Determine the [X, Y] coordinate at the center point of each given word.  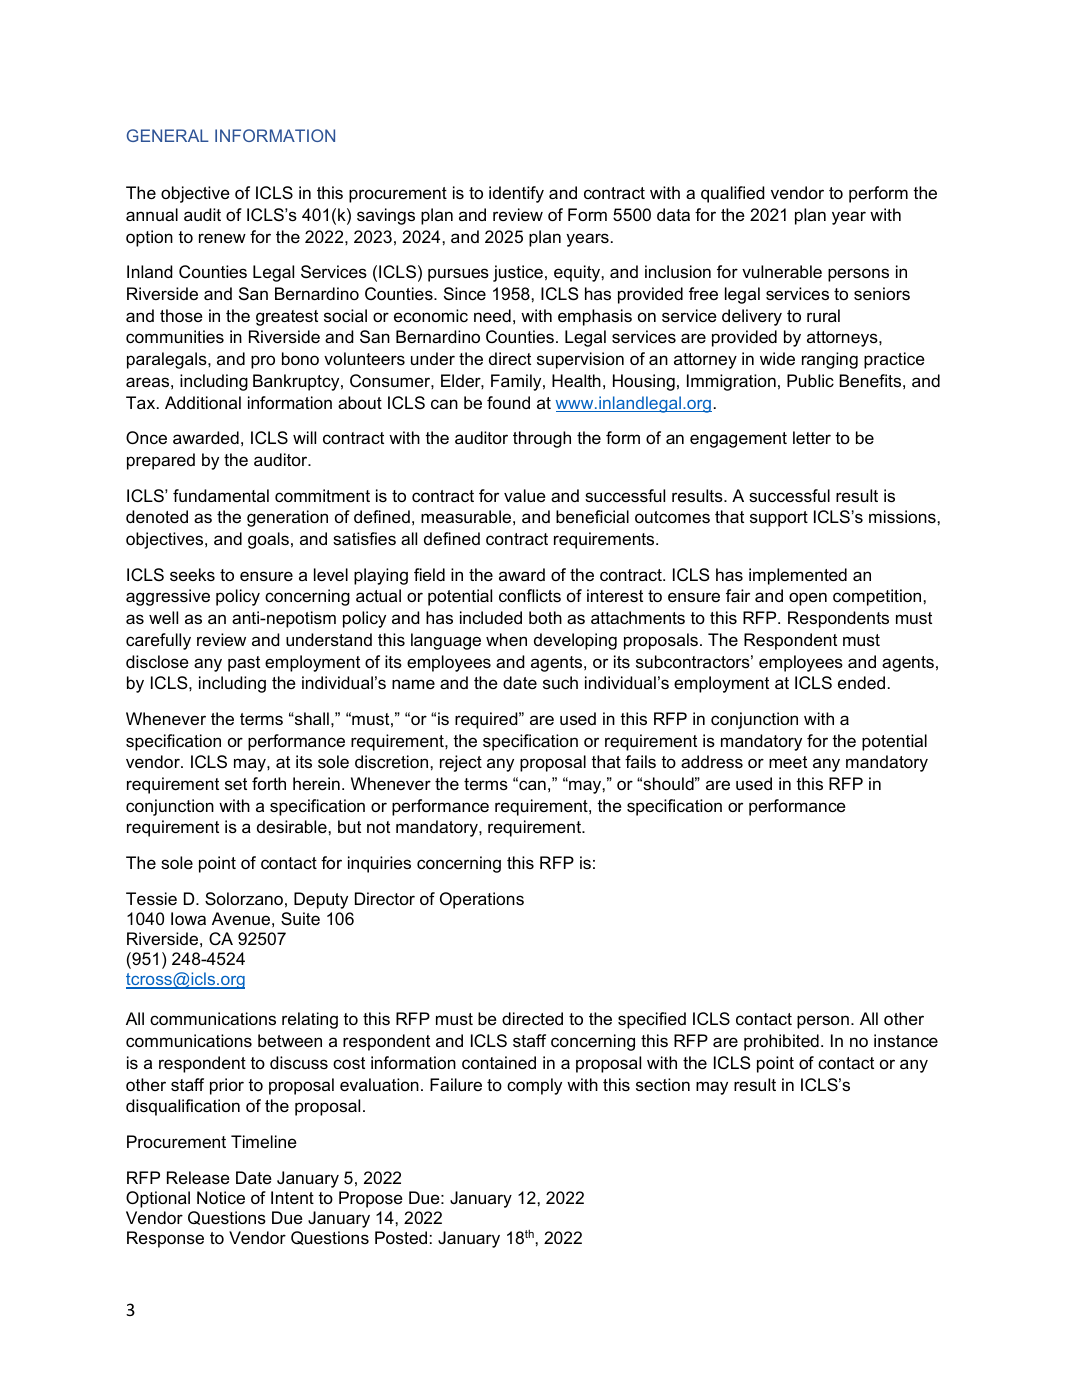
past [244, 664]
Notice [221, 1197]
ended [861, 682]
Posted [401, 1237]
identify [516, 194]
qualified [733, 194]
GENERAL [168, 135]
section [663, 1084]
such [560, 682]
